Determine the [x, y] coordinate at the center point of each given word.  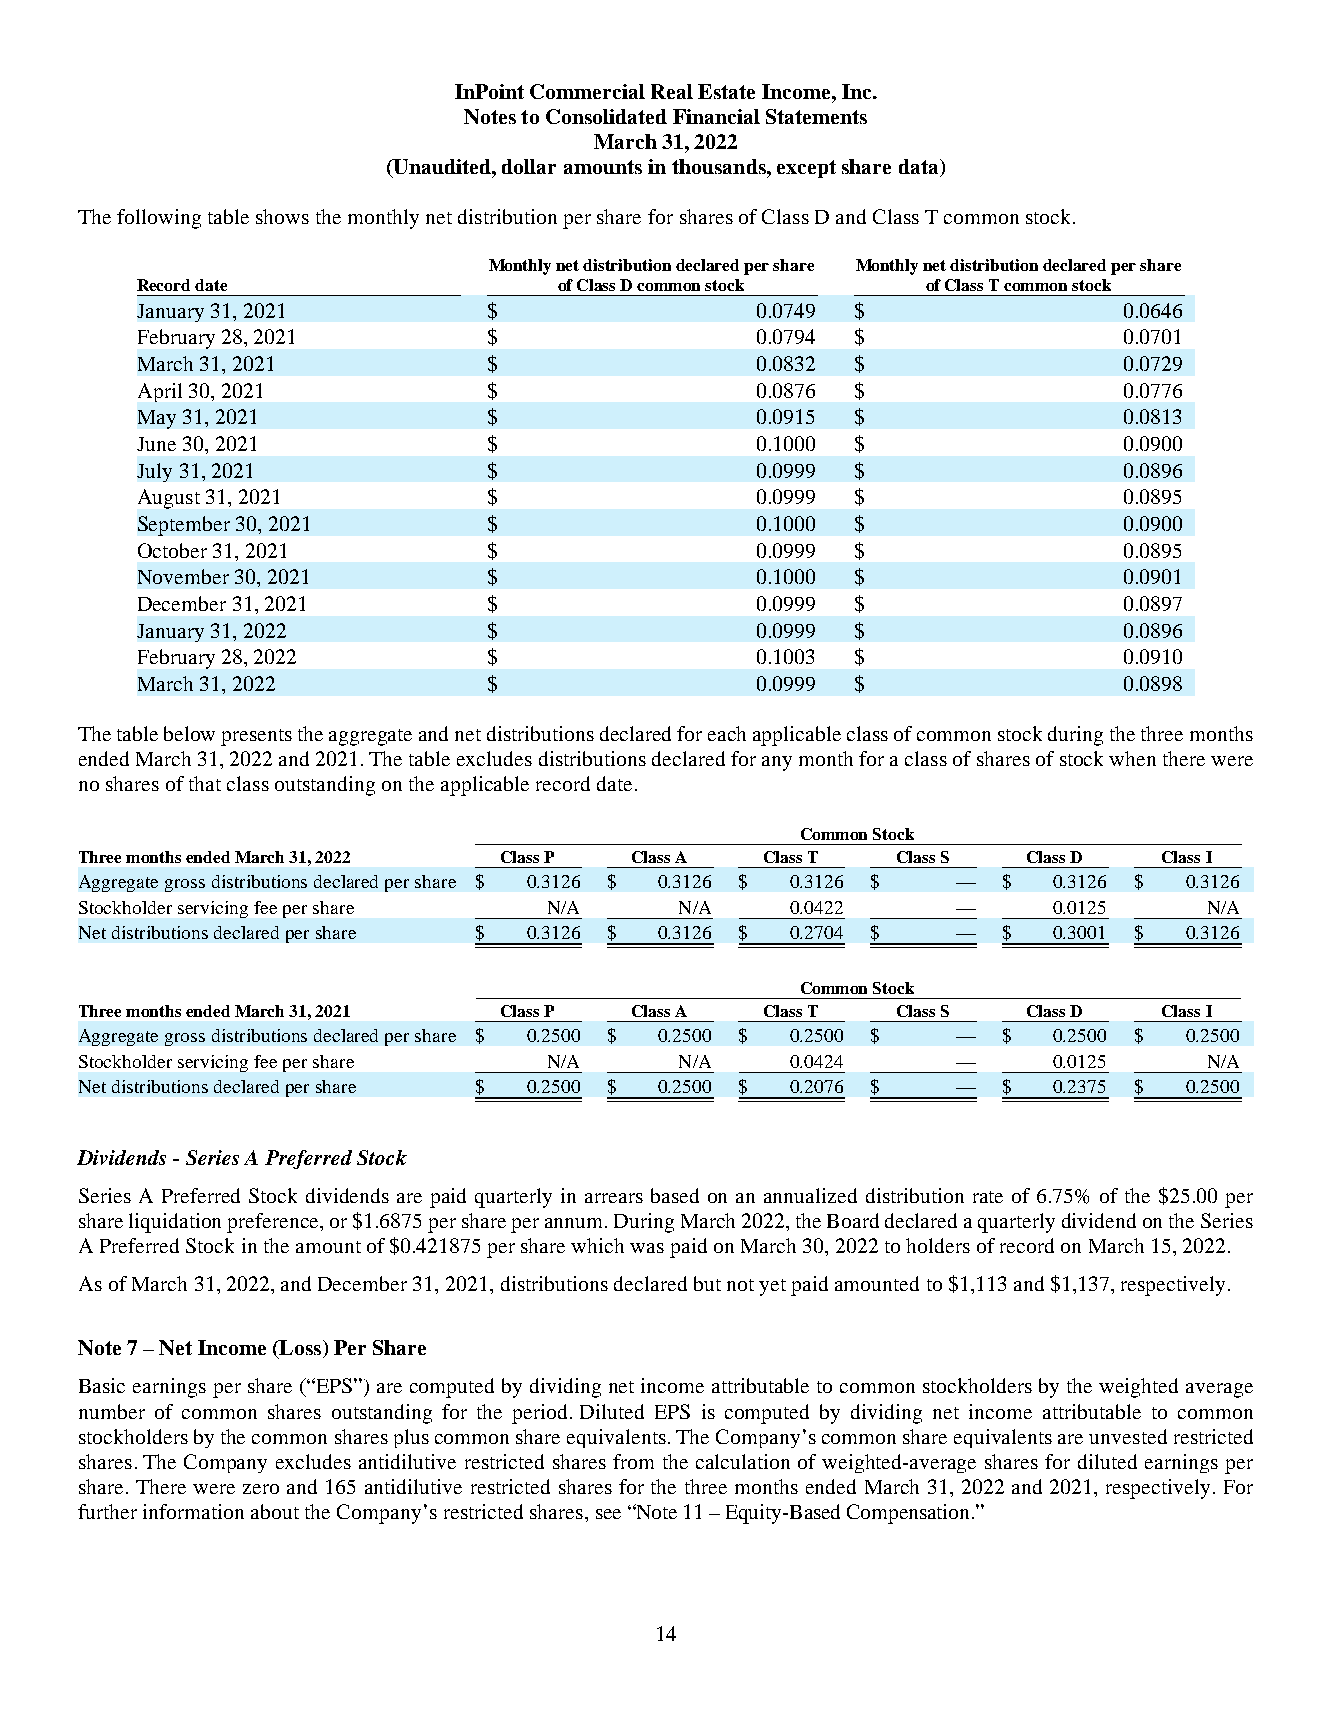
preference [274, 1223]
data [920, 168]
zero [261, 1489]
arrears [614, 1198]
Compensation [908, 1514]
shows [282, 216]
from [633, 1461]
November [183, 576]
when [1132, 758]
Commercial [587, 91]
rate [988, 1197]
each [727, 733]
